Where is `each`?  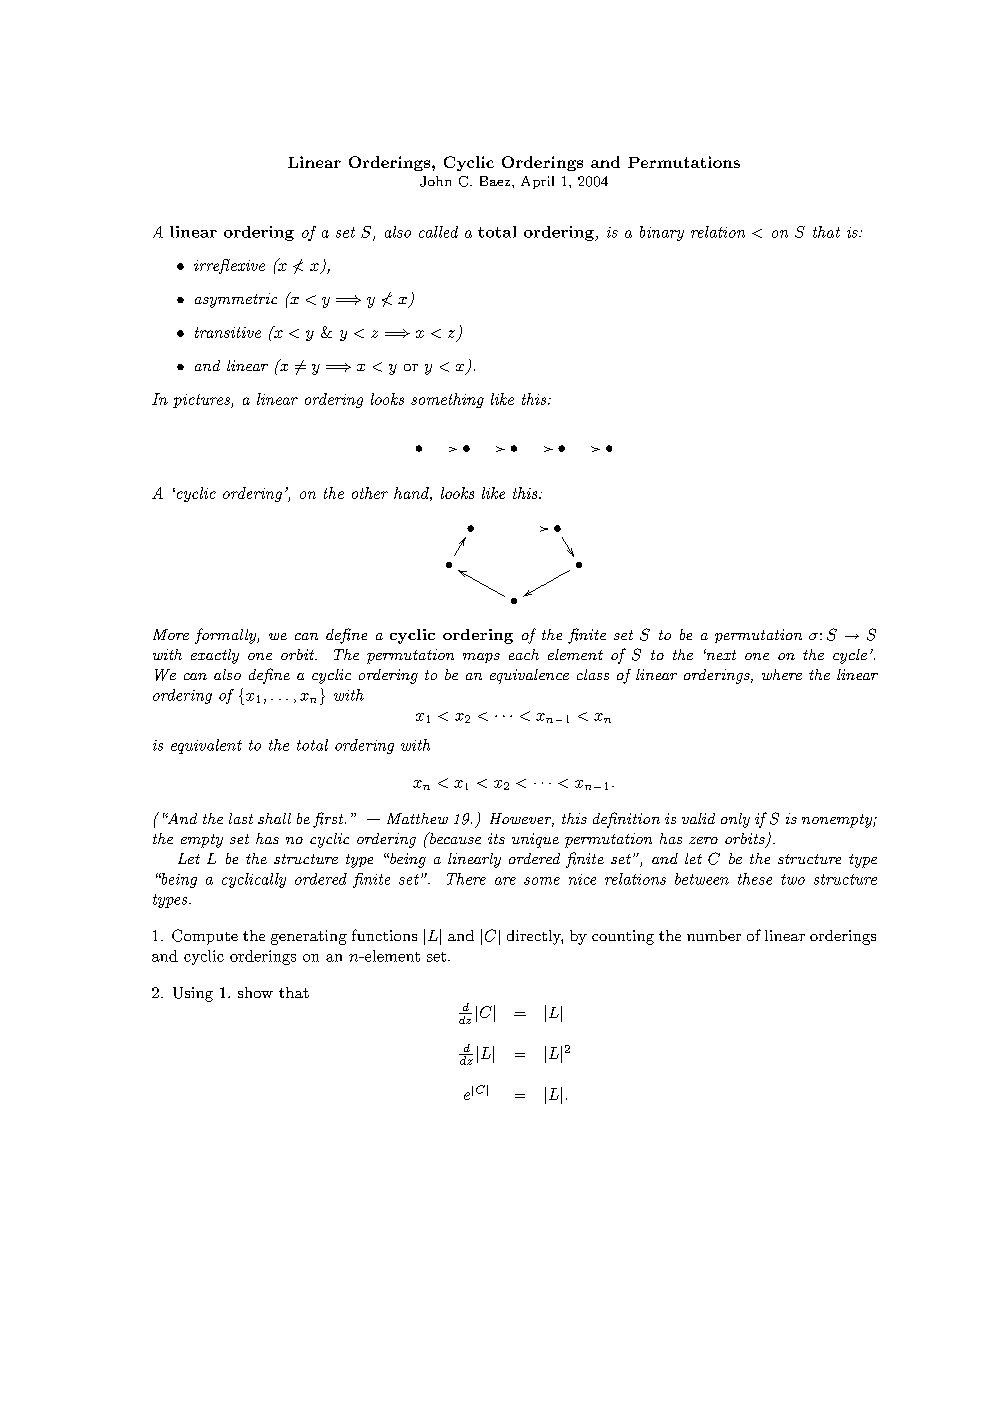
each is located at coordinates (524, 654).
